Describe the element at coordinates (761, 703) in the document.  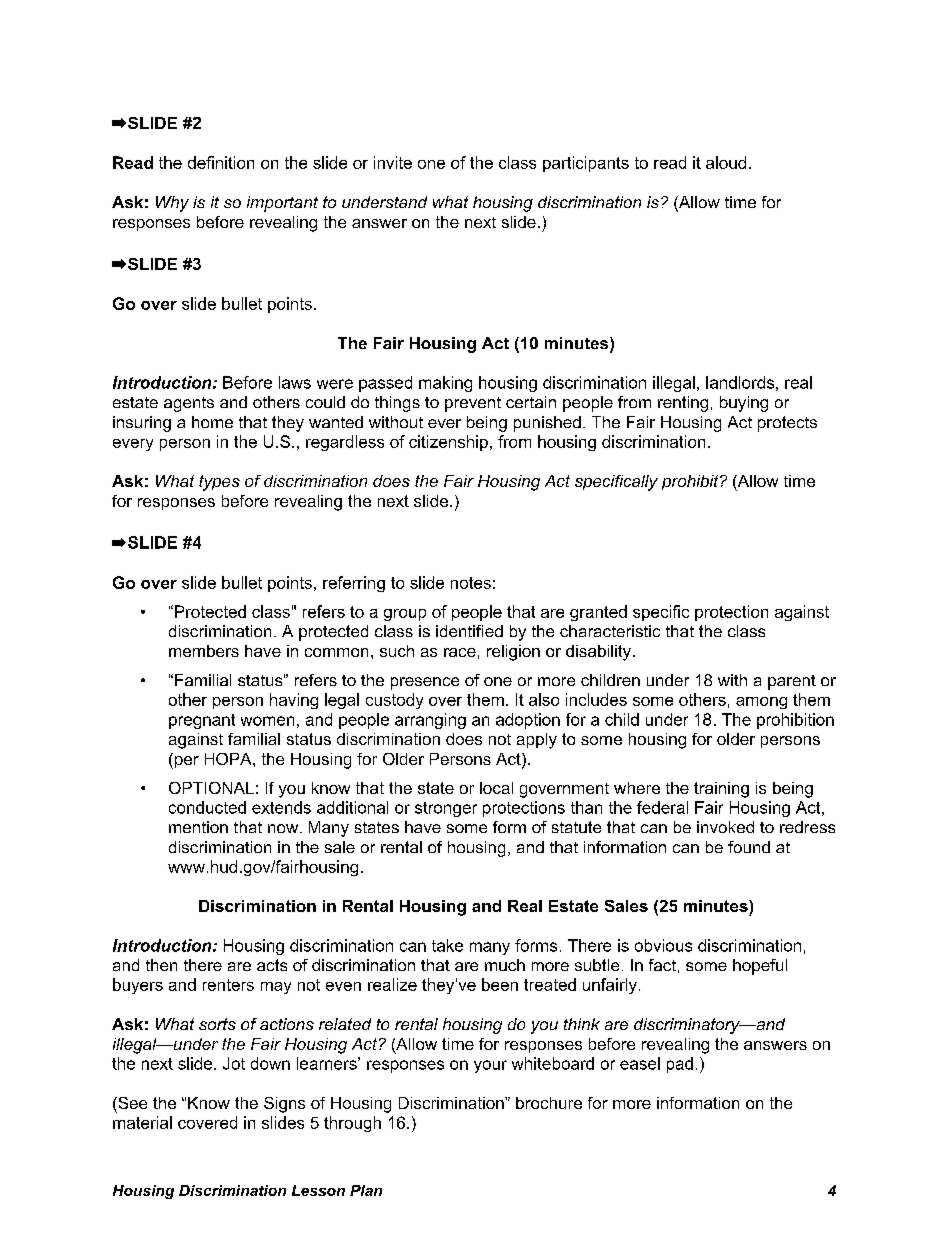
I see `among` at that location.
